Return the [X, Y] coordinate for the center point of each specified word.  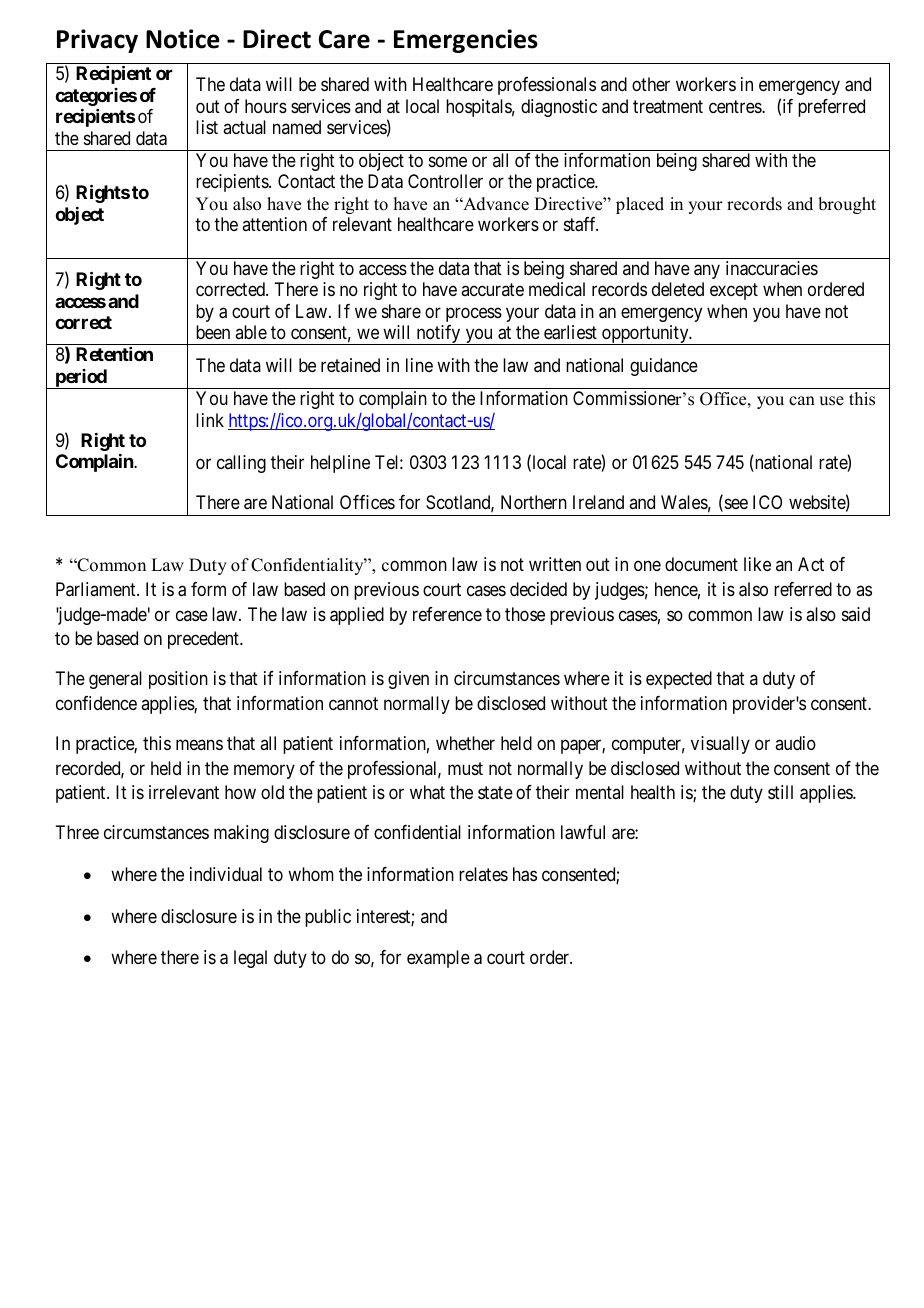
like [757, 564]
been [213, 332]
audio [795, 743]
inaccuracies [772, 268]
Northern [534, 502]
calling [241, 464]
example [438, 959]
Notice [183, 39]
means [199, 745]
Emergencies [466, 41]
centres [736, 106]
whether [465, 743]
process [474, 314]
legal [250, 959]
